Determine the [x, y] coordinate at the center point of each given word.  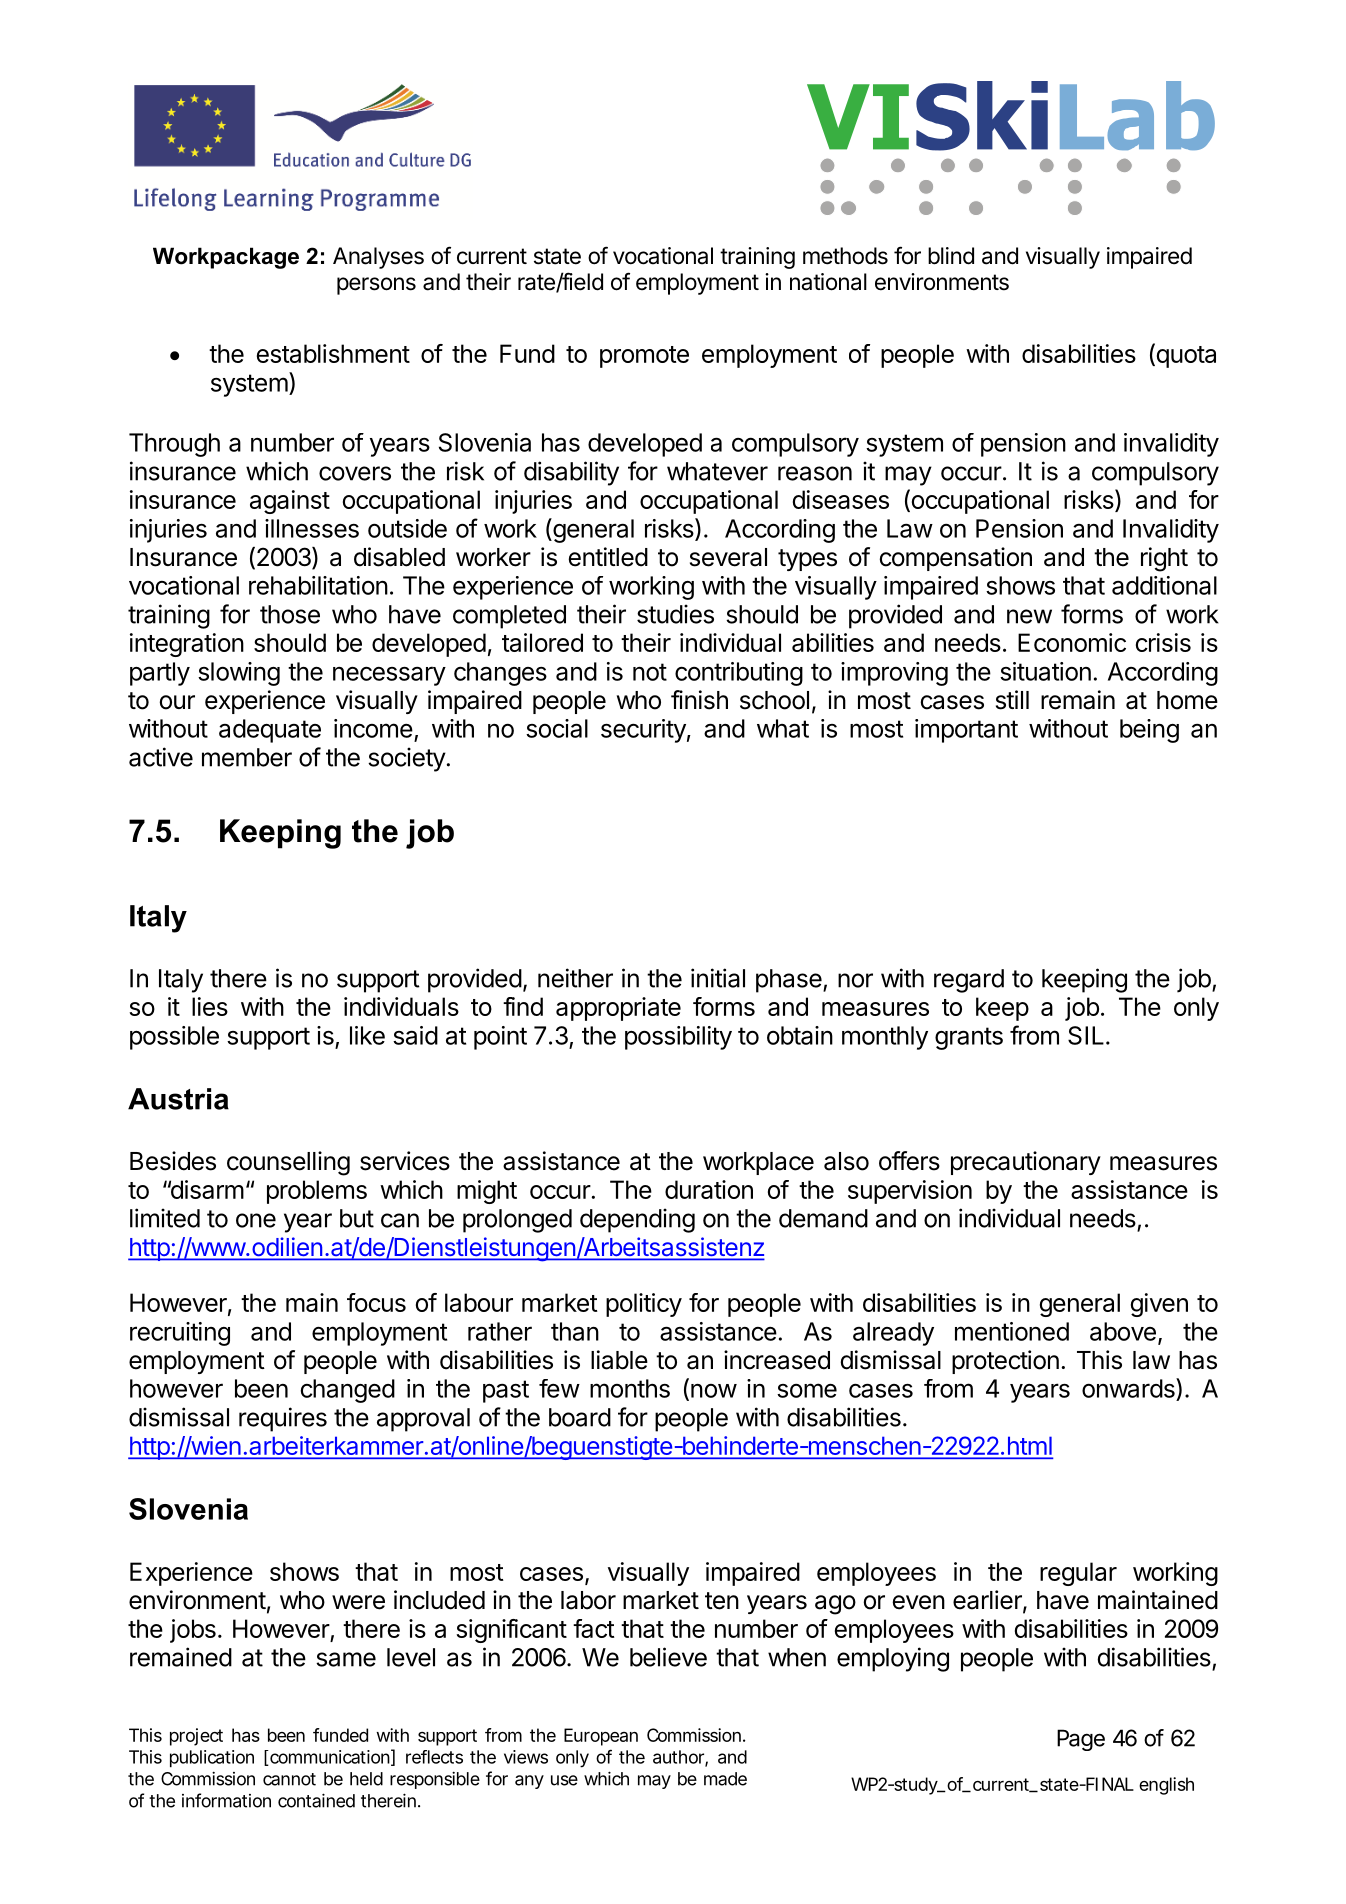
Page [1081, 1740]
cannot [289, 1779]
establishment [333, 353]
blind [951, 256]
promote [644, 357]
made [725, 1779]
